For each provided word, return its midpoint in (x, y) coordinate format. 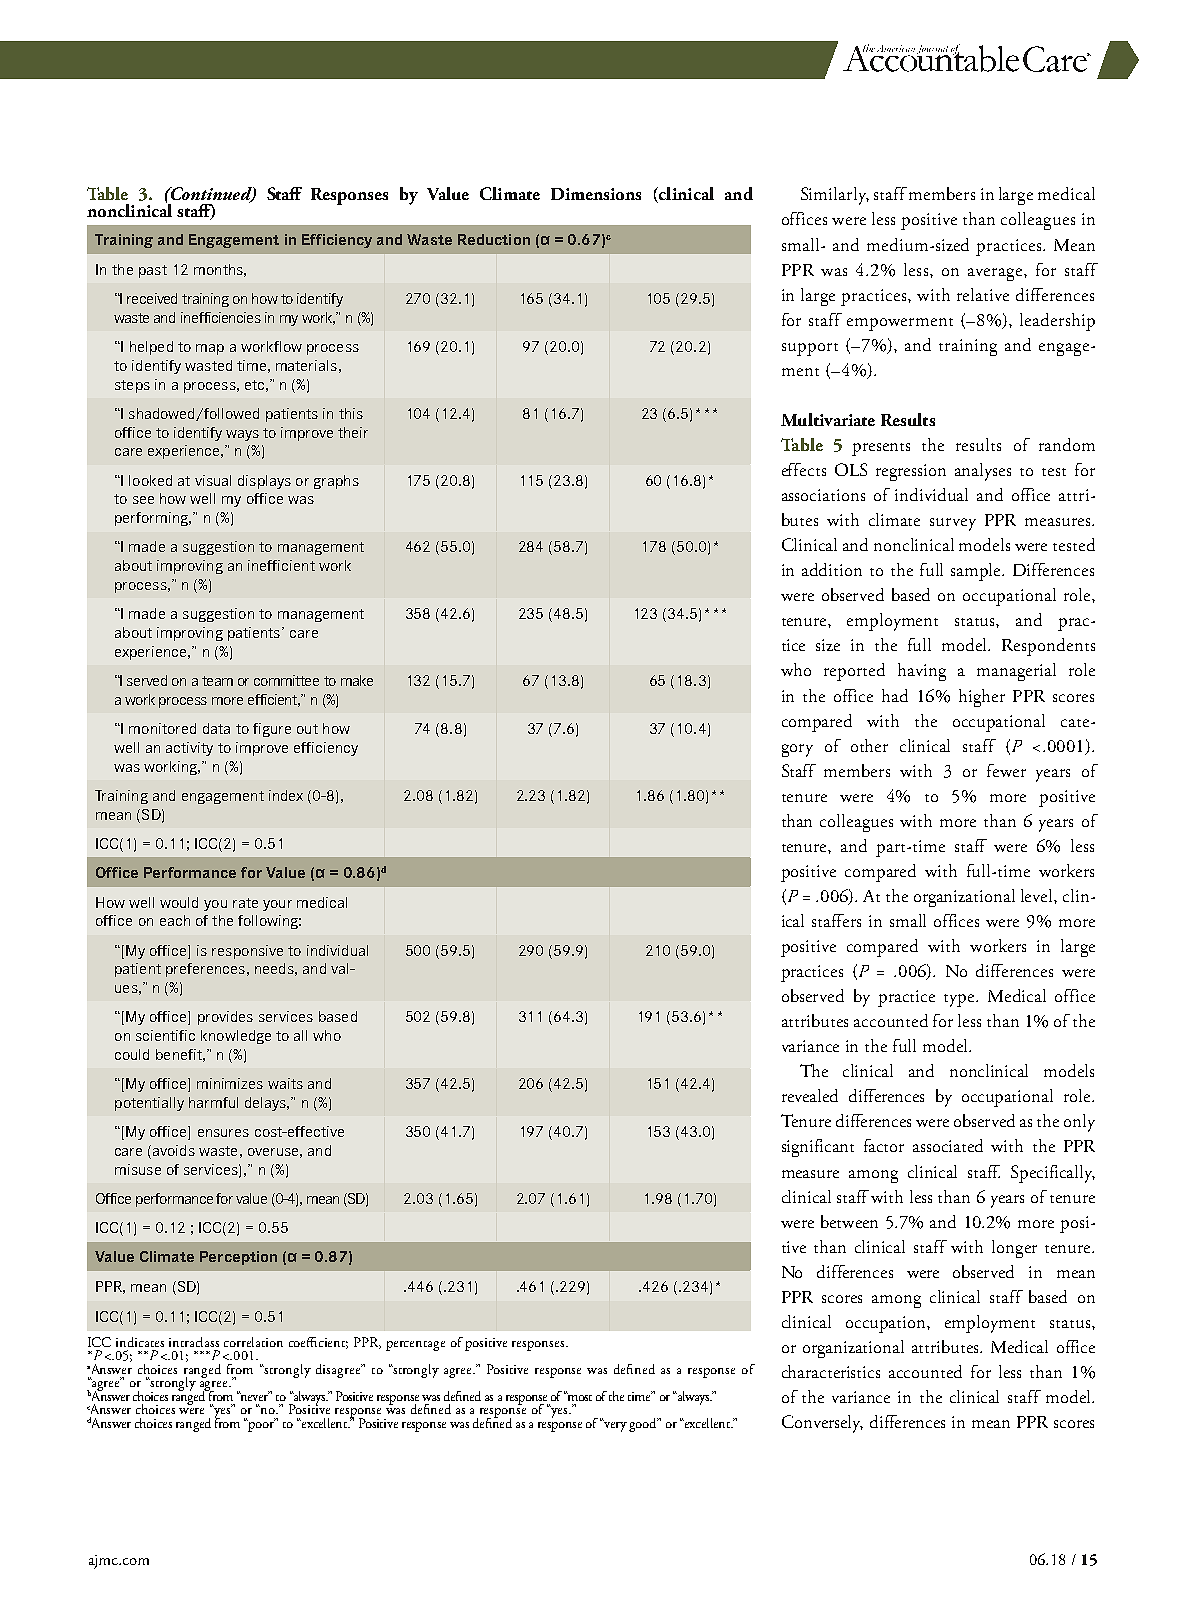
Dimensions (596, 194)
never (254, 1396)
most (579, 1396)
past (153, 271)
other (869, 745)
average (996, 274)
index (286, 795)
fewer (1006, 770)
